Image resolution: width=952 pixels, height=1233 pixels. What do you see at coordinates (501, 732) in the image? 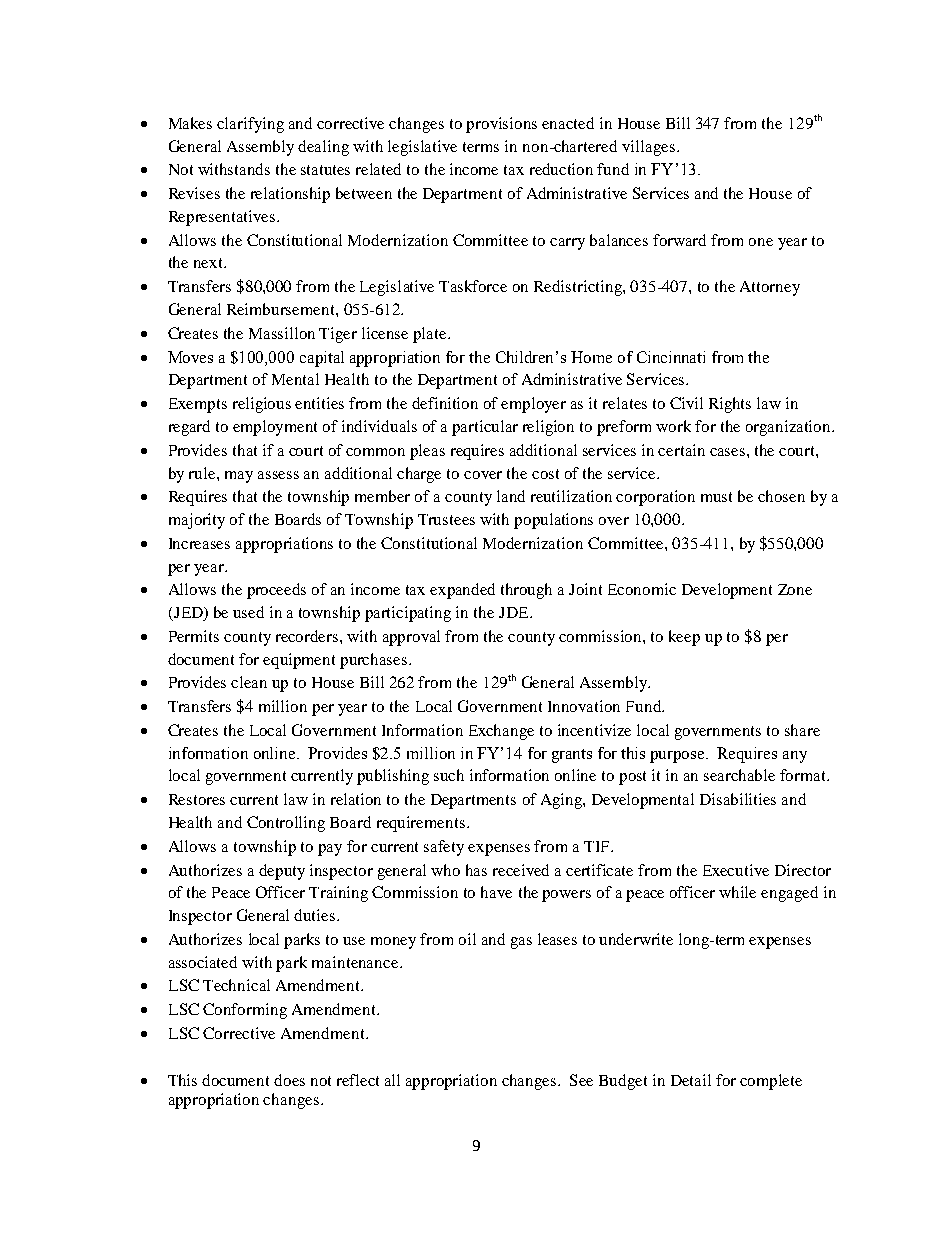
I see `Exchange` at bounding box center [501, 732].
